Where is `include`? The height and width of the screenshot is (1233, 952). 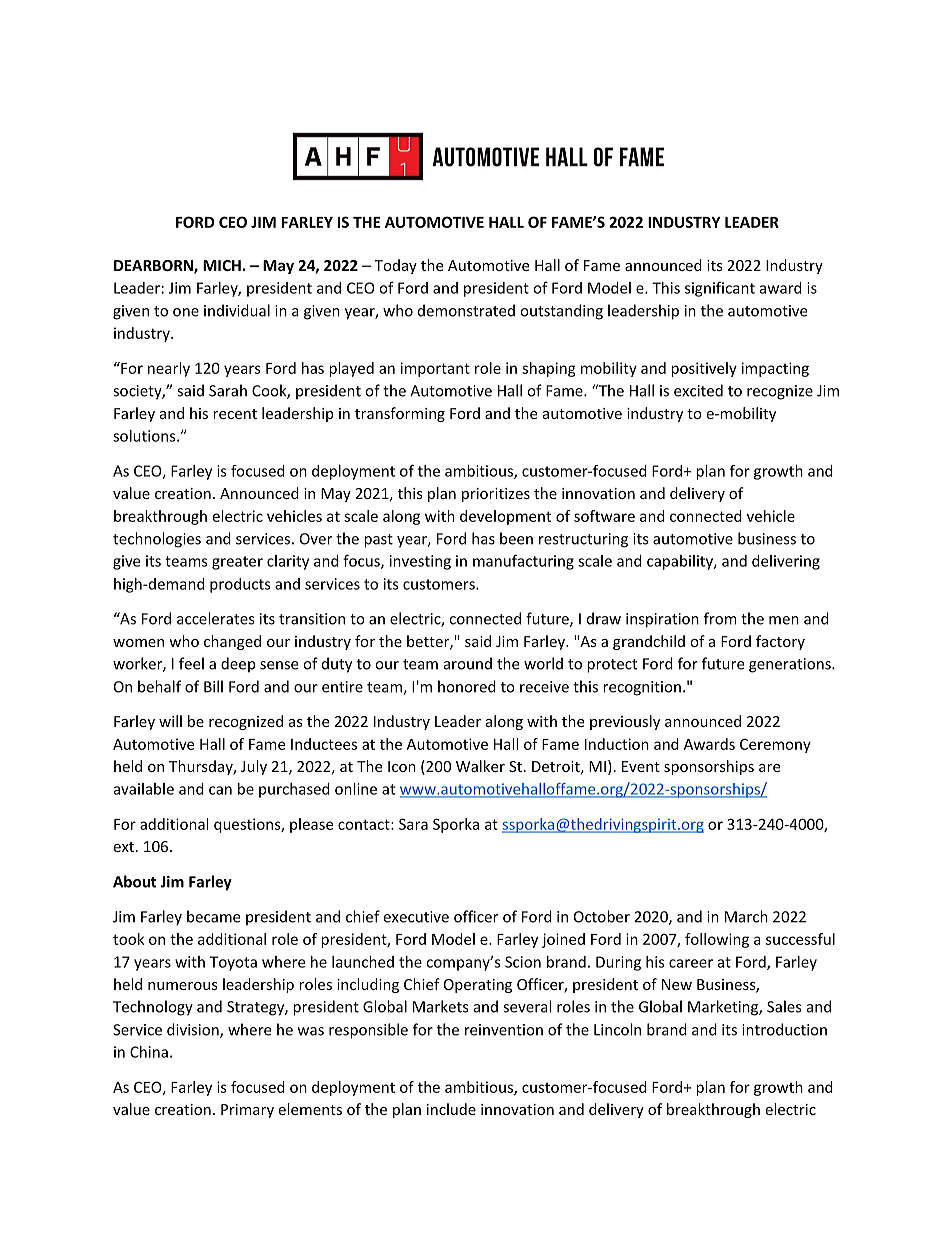 include is located at coordinates (451, 1109).
